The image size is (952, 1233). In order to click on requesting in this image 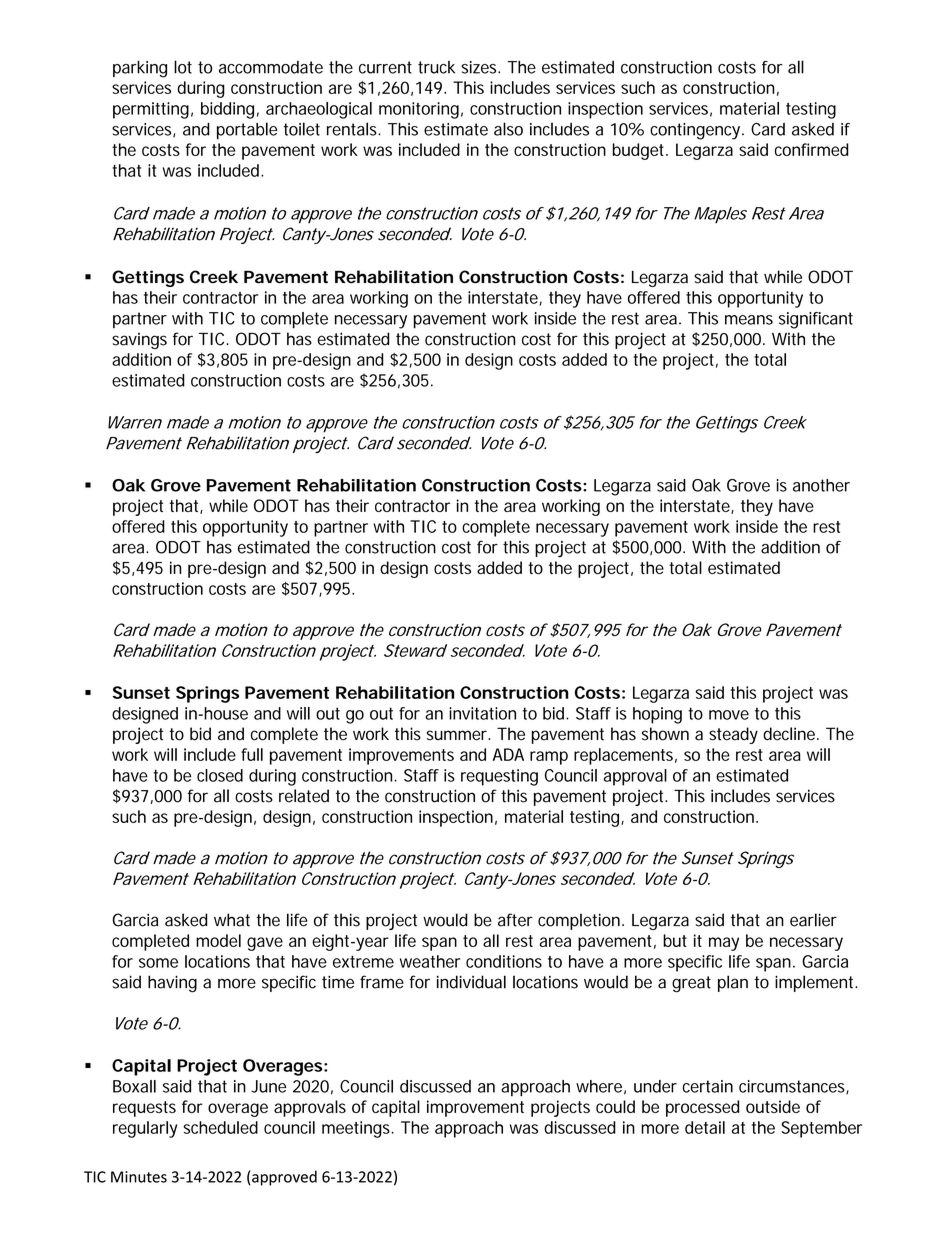, I will do `click(499, 777)`.
